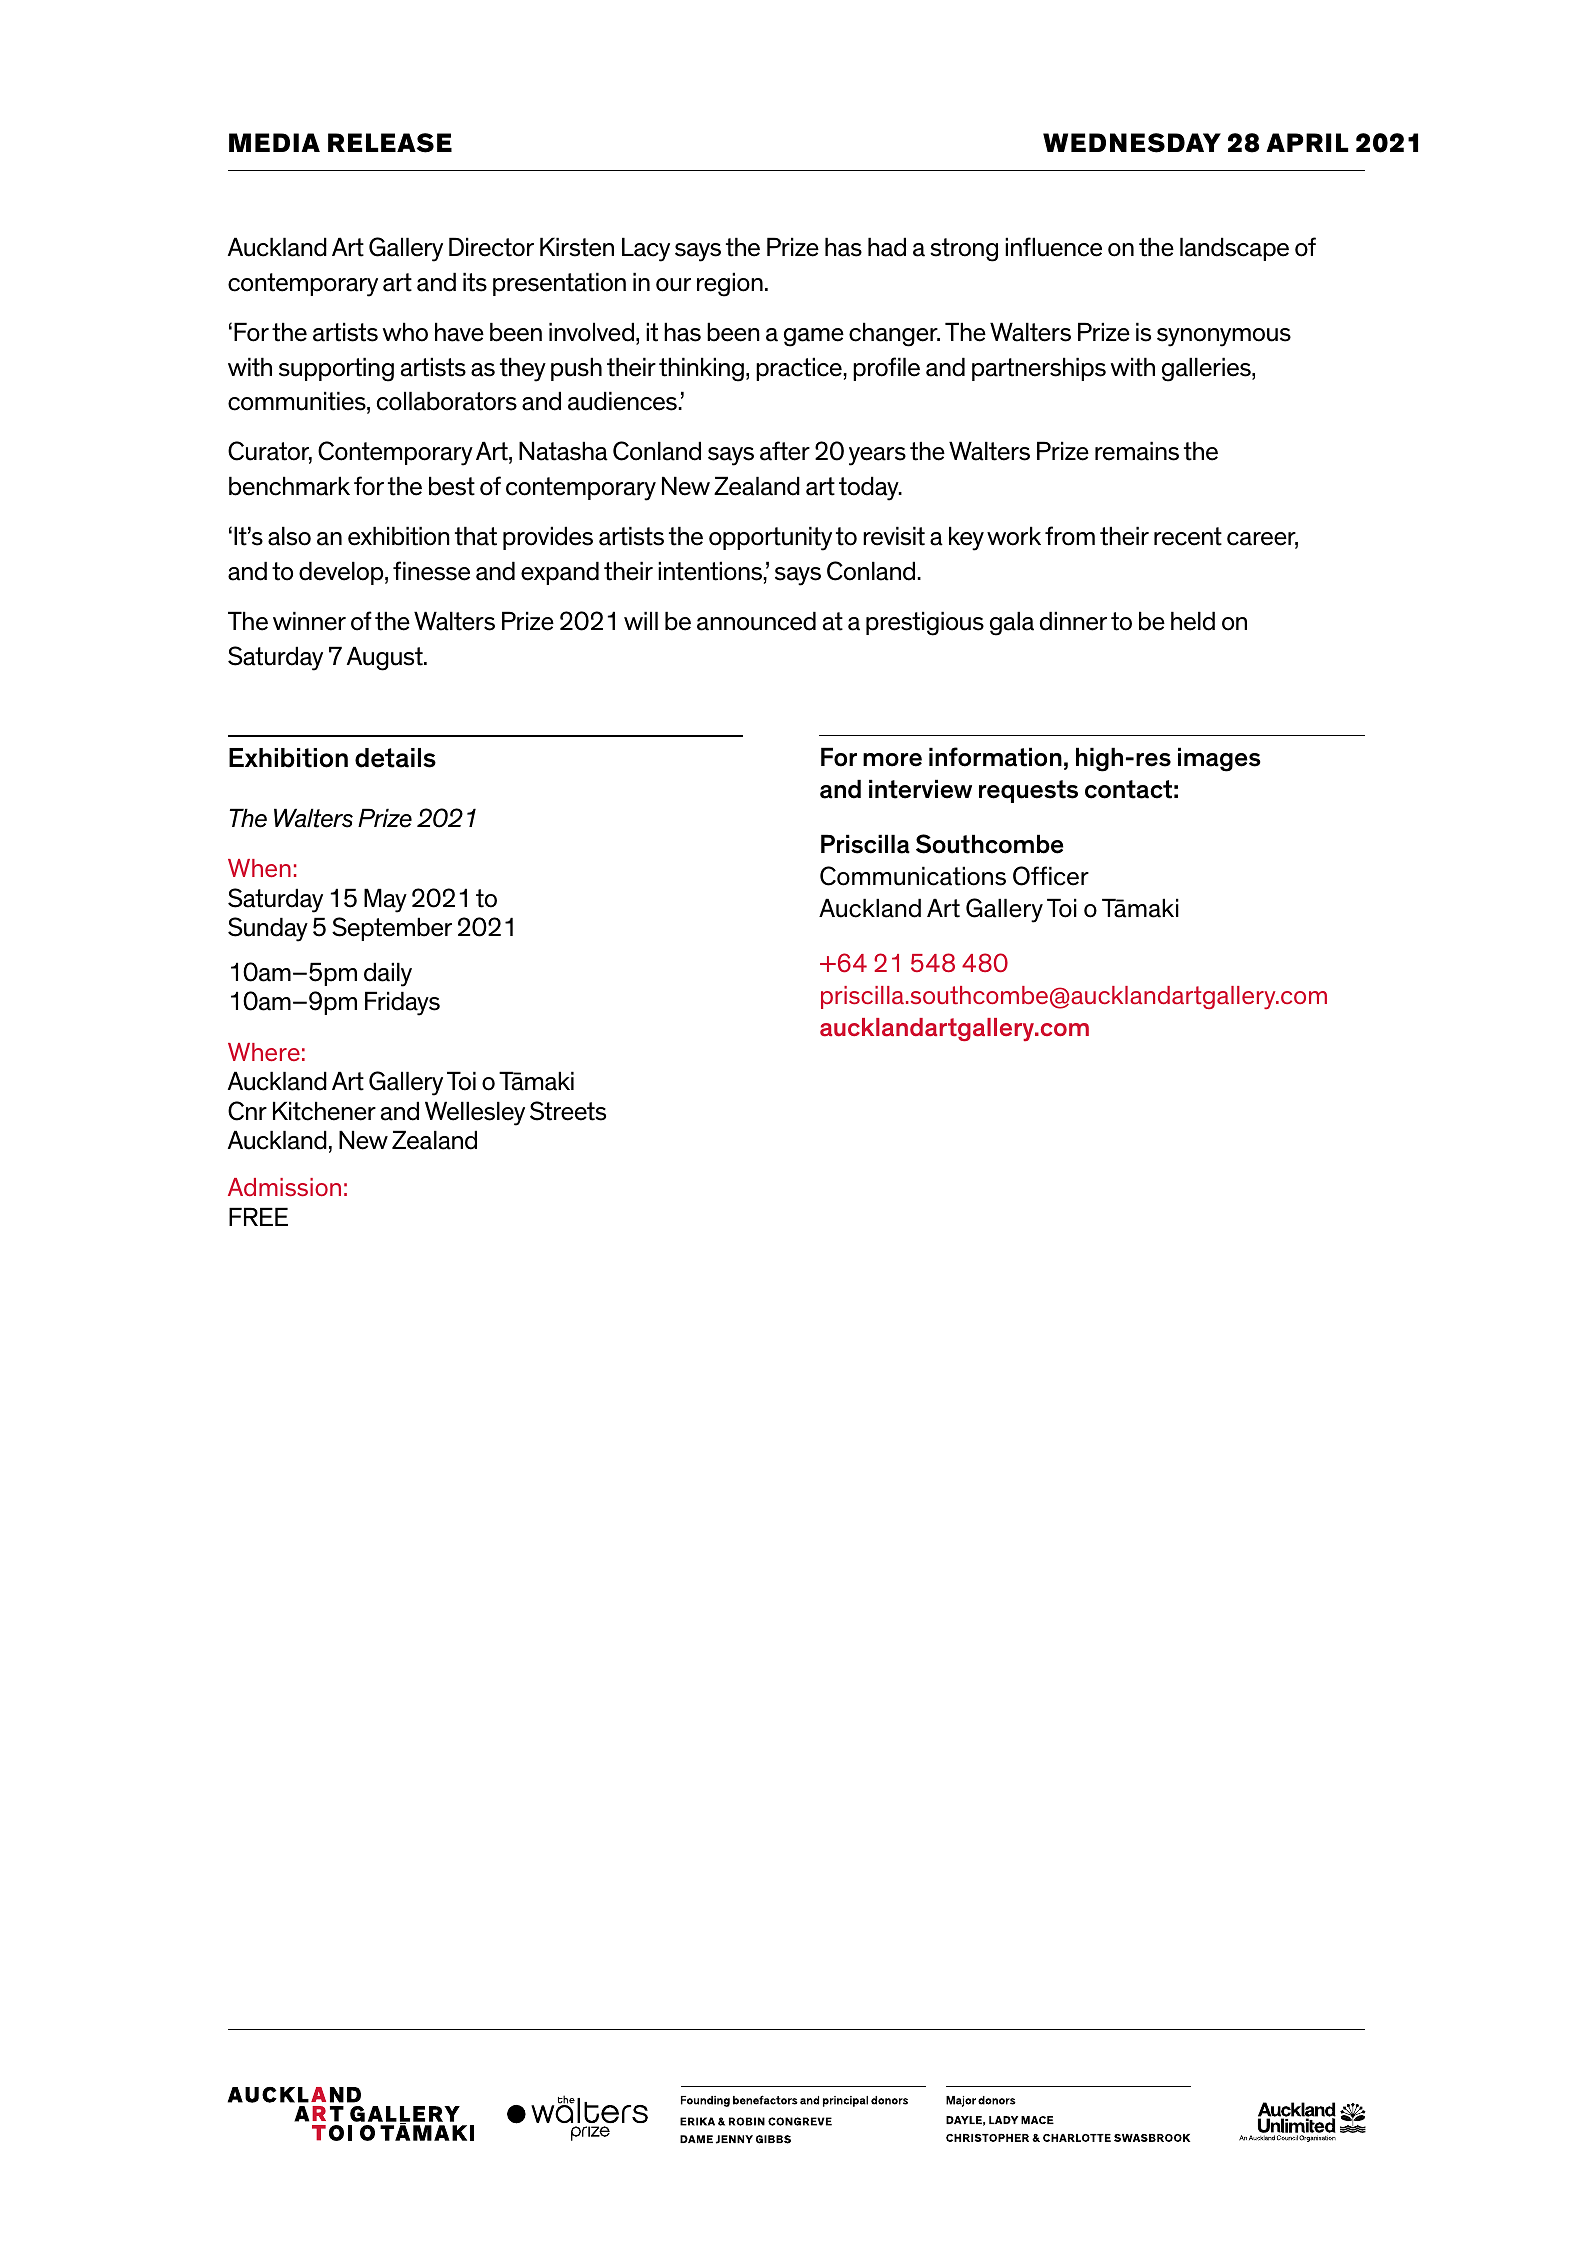 This document has height=2253, width=1593. I want to click on WEDNESDAY, so click(1132, 143).
